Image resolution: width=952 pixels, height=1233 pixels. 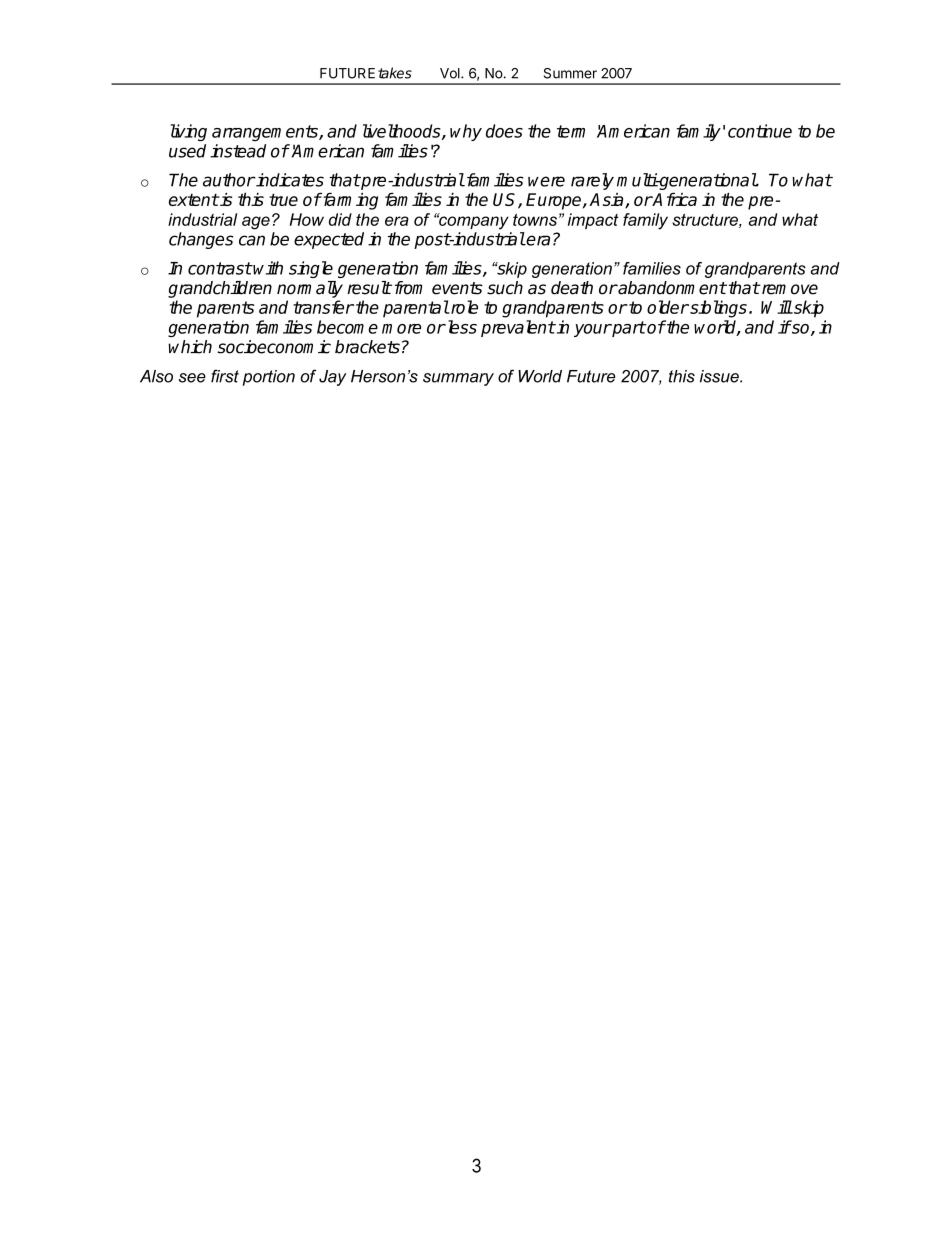 I want to click on events, so click(x=457, y=288).
